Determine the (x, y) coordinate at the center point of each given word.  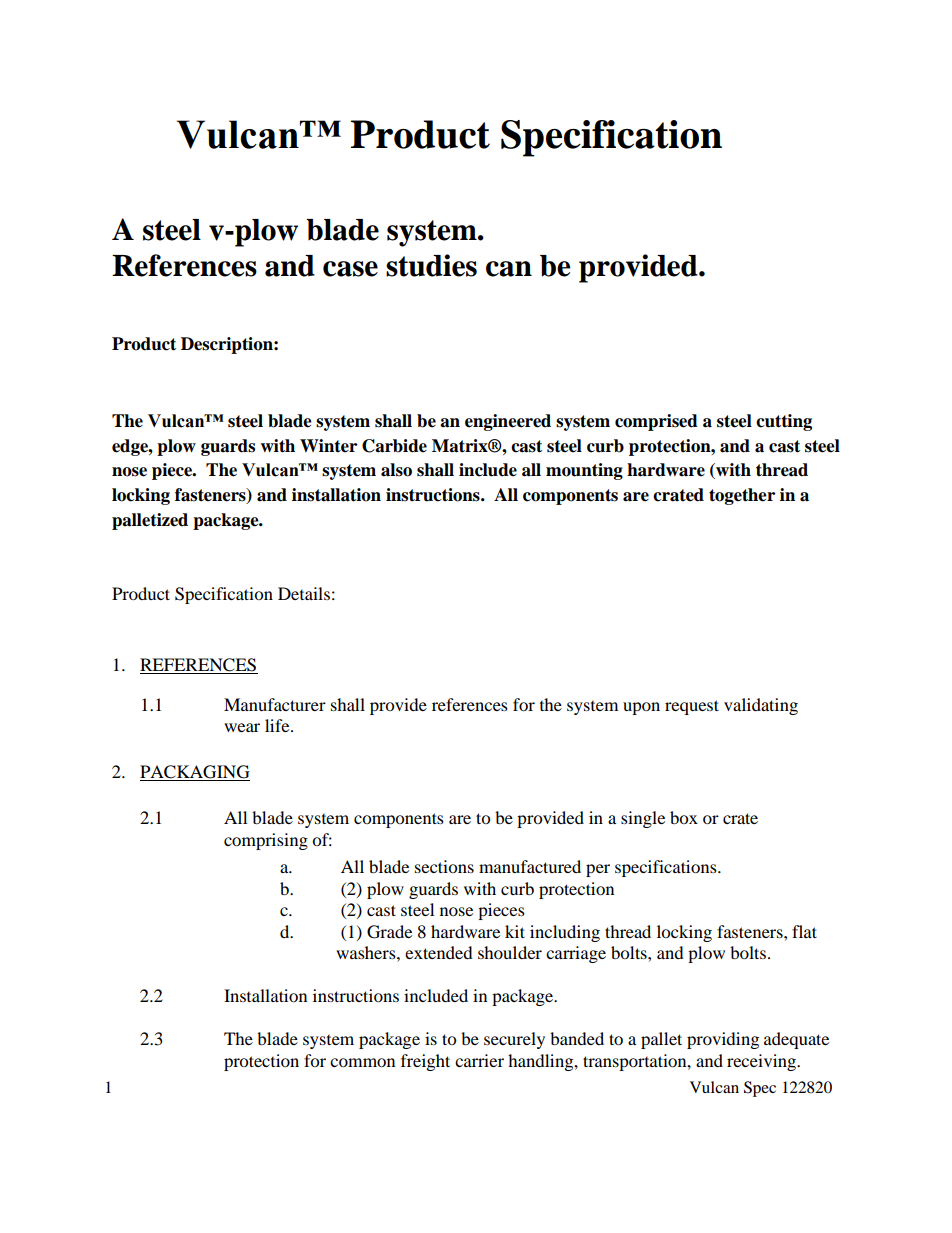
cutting (784, 422)
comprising (266, 841)
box (684, 817)
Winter (328, 446)
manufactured (530, 866)
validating (761, 706)
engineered (508, 422)
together (742, 496)
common (362, 1062)
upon (641, 708)
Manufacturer (275, 704)
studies (431, 265)
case (350, 269)
